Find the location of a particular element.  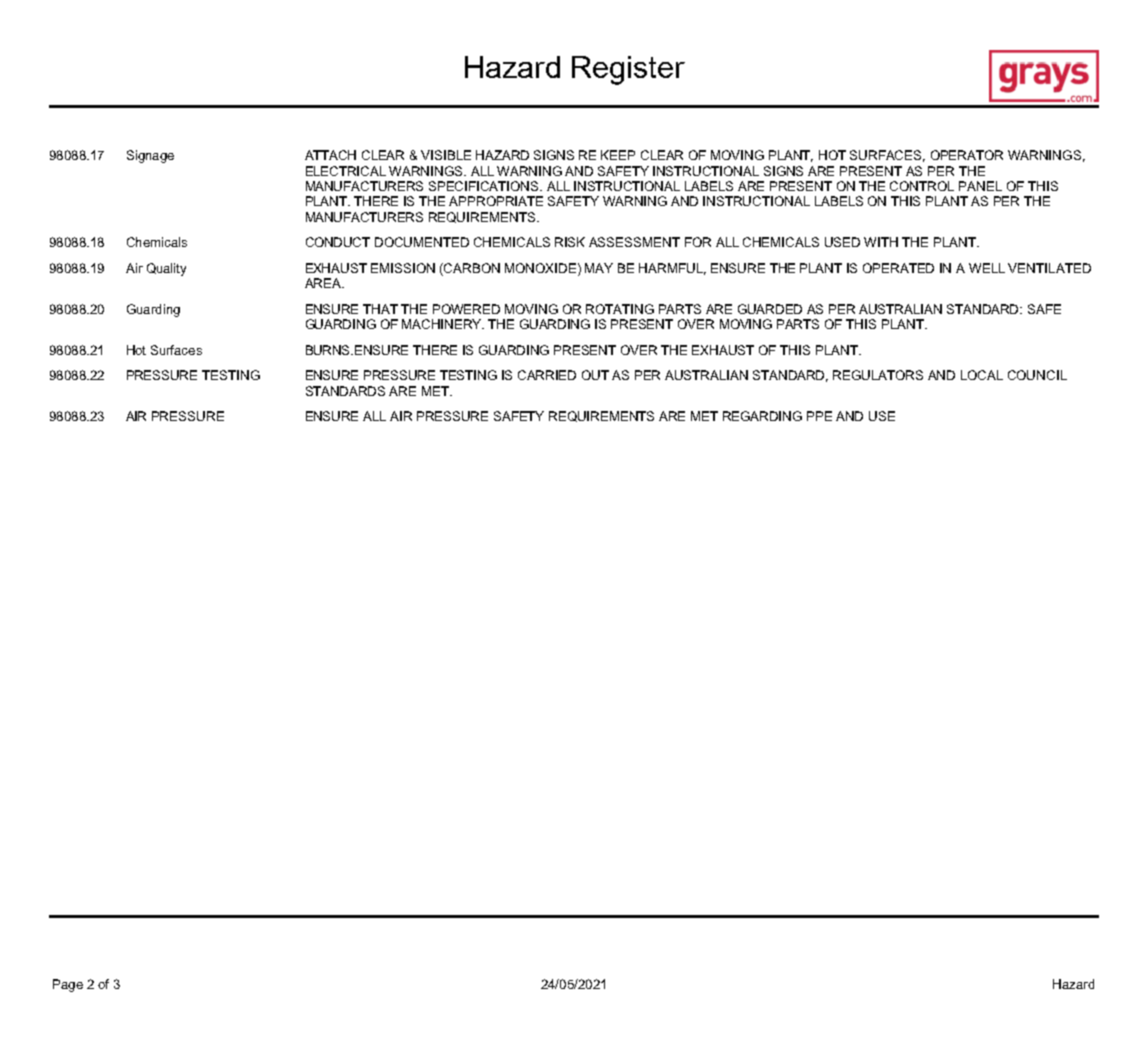

PPE is located at coordinates (819, 416).
